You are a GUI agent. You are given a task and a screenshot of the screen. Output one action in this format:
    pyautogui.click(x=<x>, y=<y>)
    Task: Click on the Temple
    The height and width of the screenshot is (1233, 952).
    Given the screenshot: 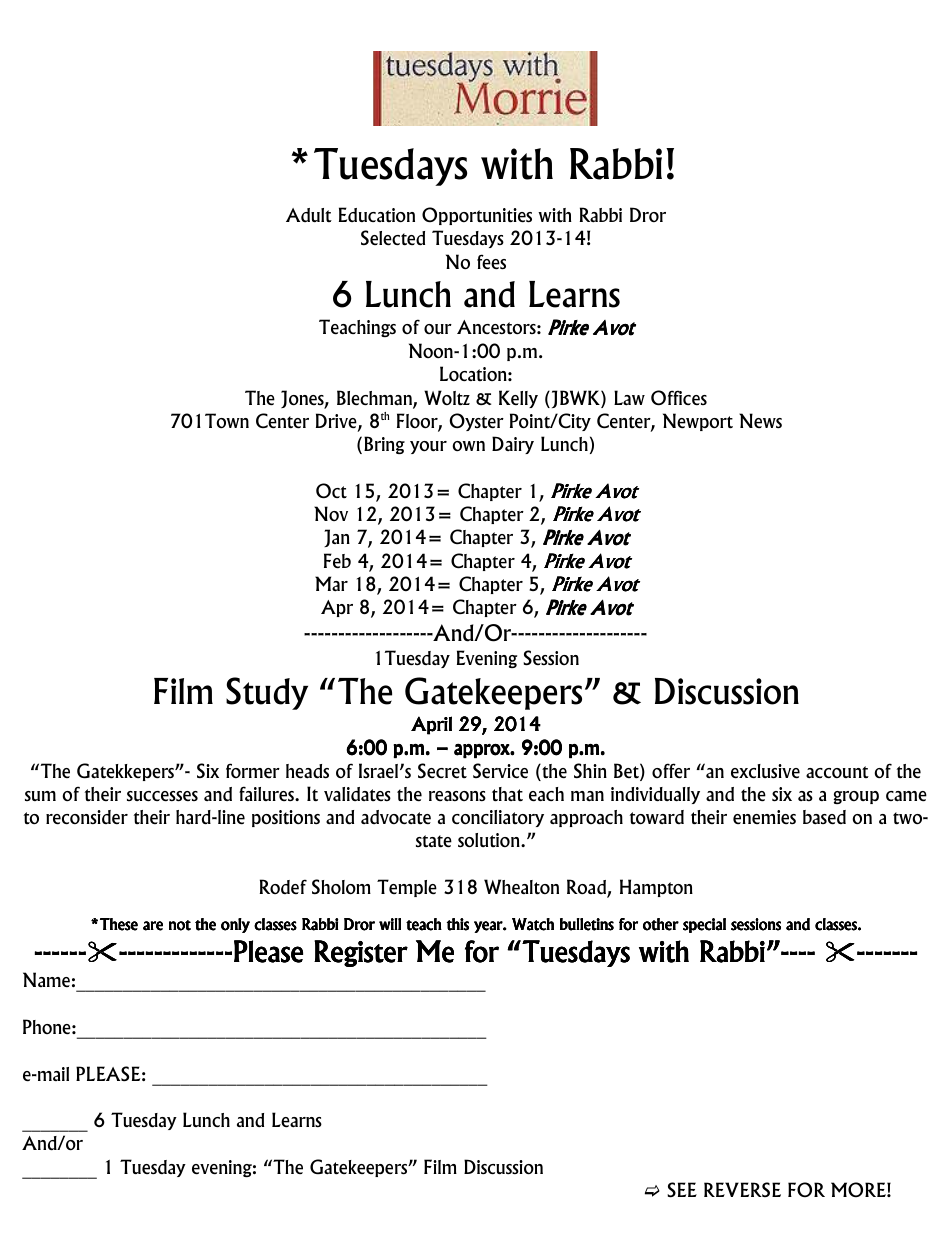 What is the action you would take?
    pyautogui.click(x=407, y=888)
